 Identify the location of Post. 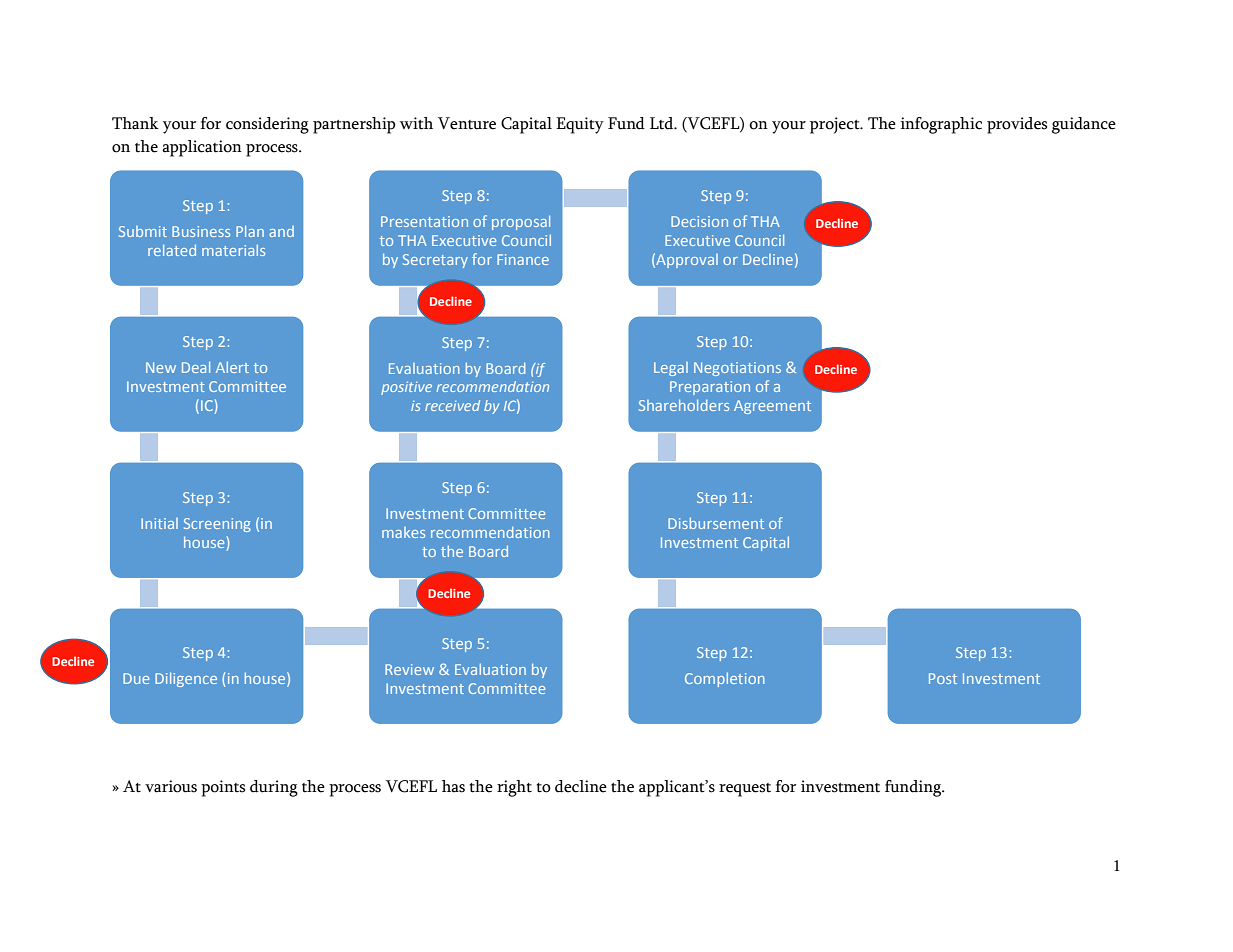
(943, 678).
